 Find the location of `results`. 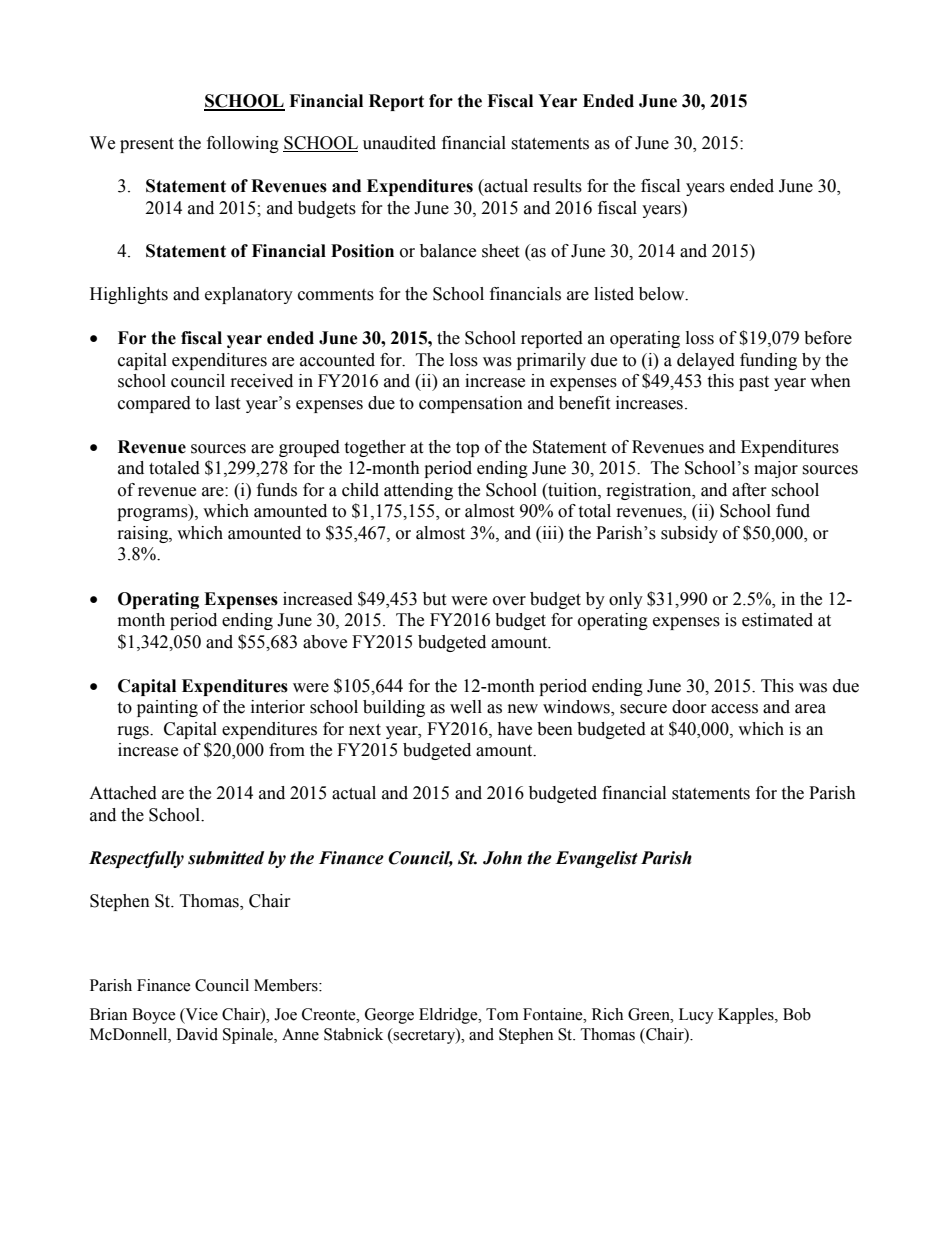

results is located at coordinates (557, 186).
